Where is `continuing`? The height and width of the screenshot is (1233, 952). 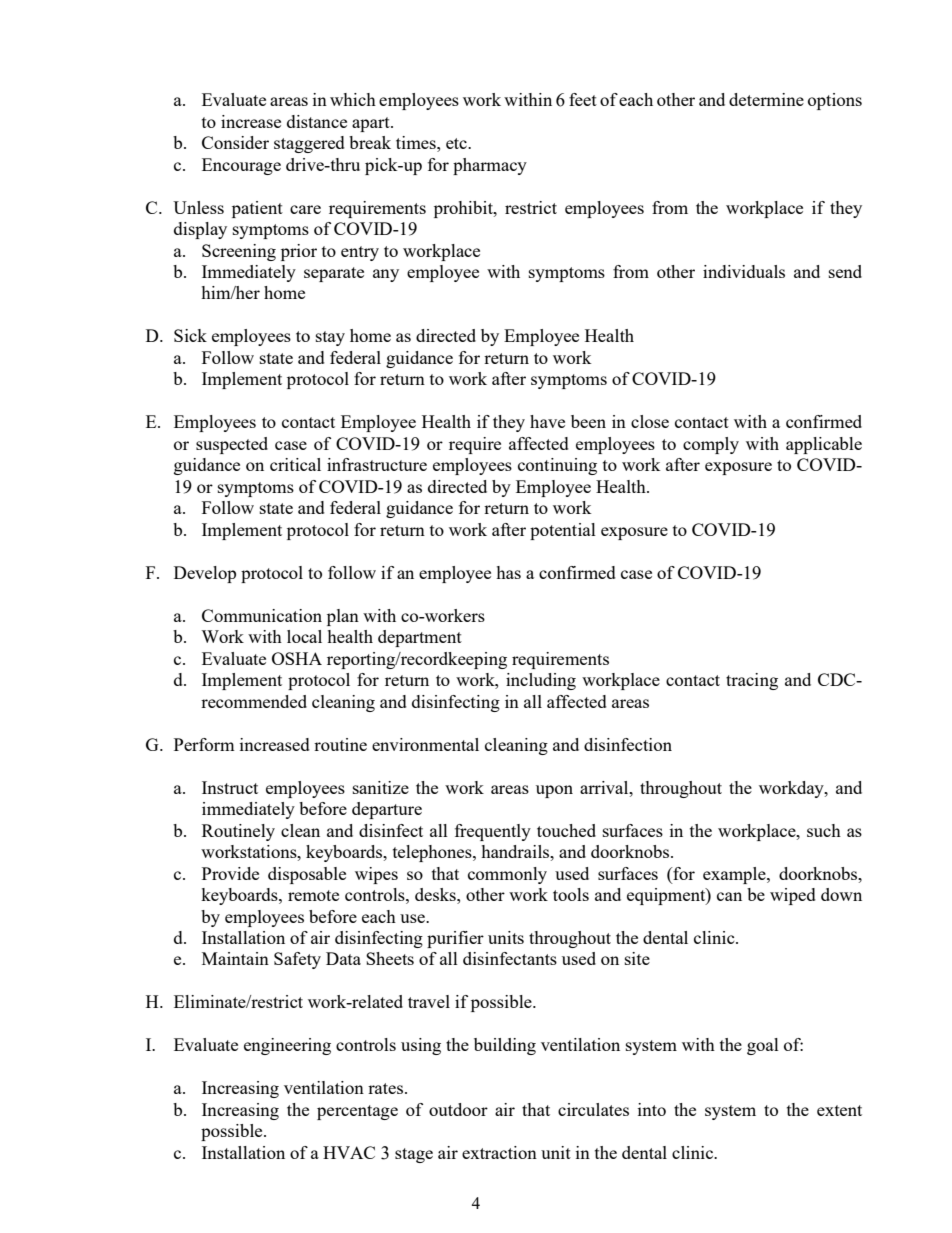 continuing is located at coordinates (557, 466).
